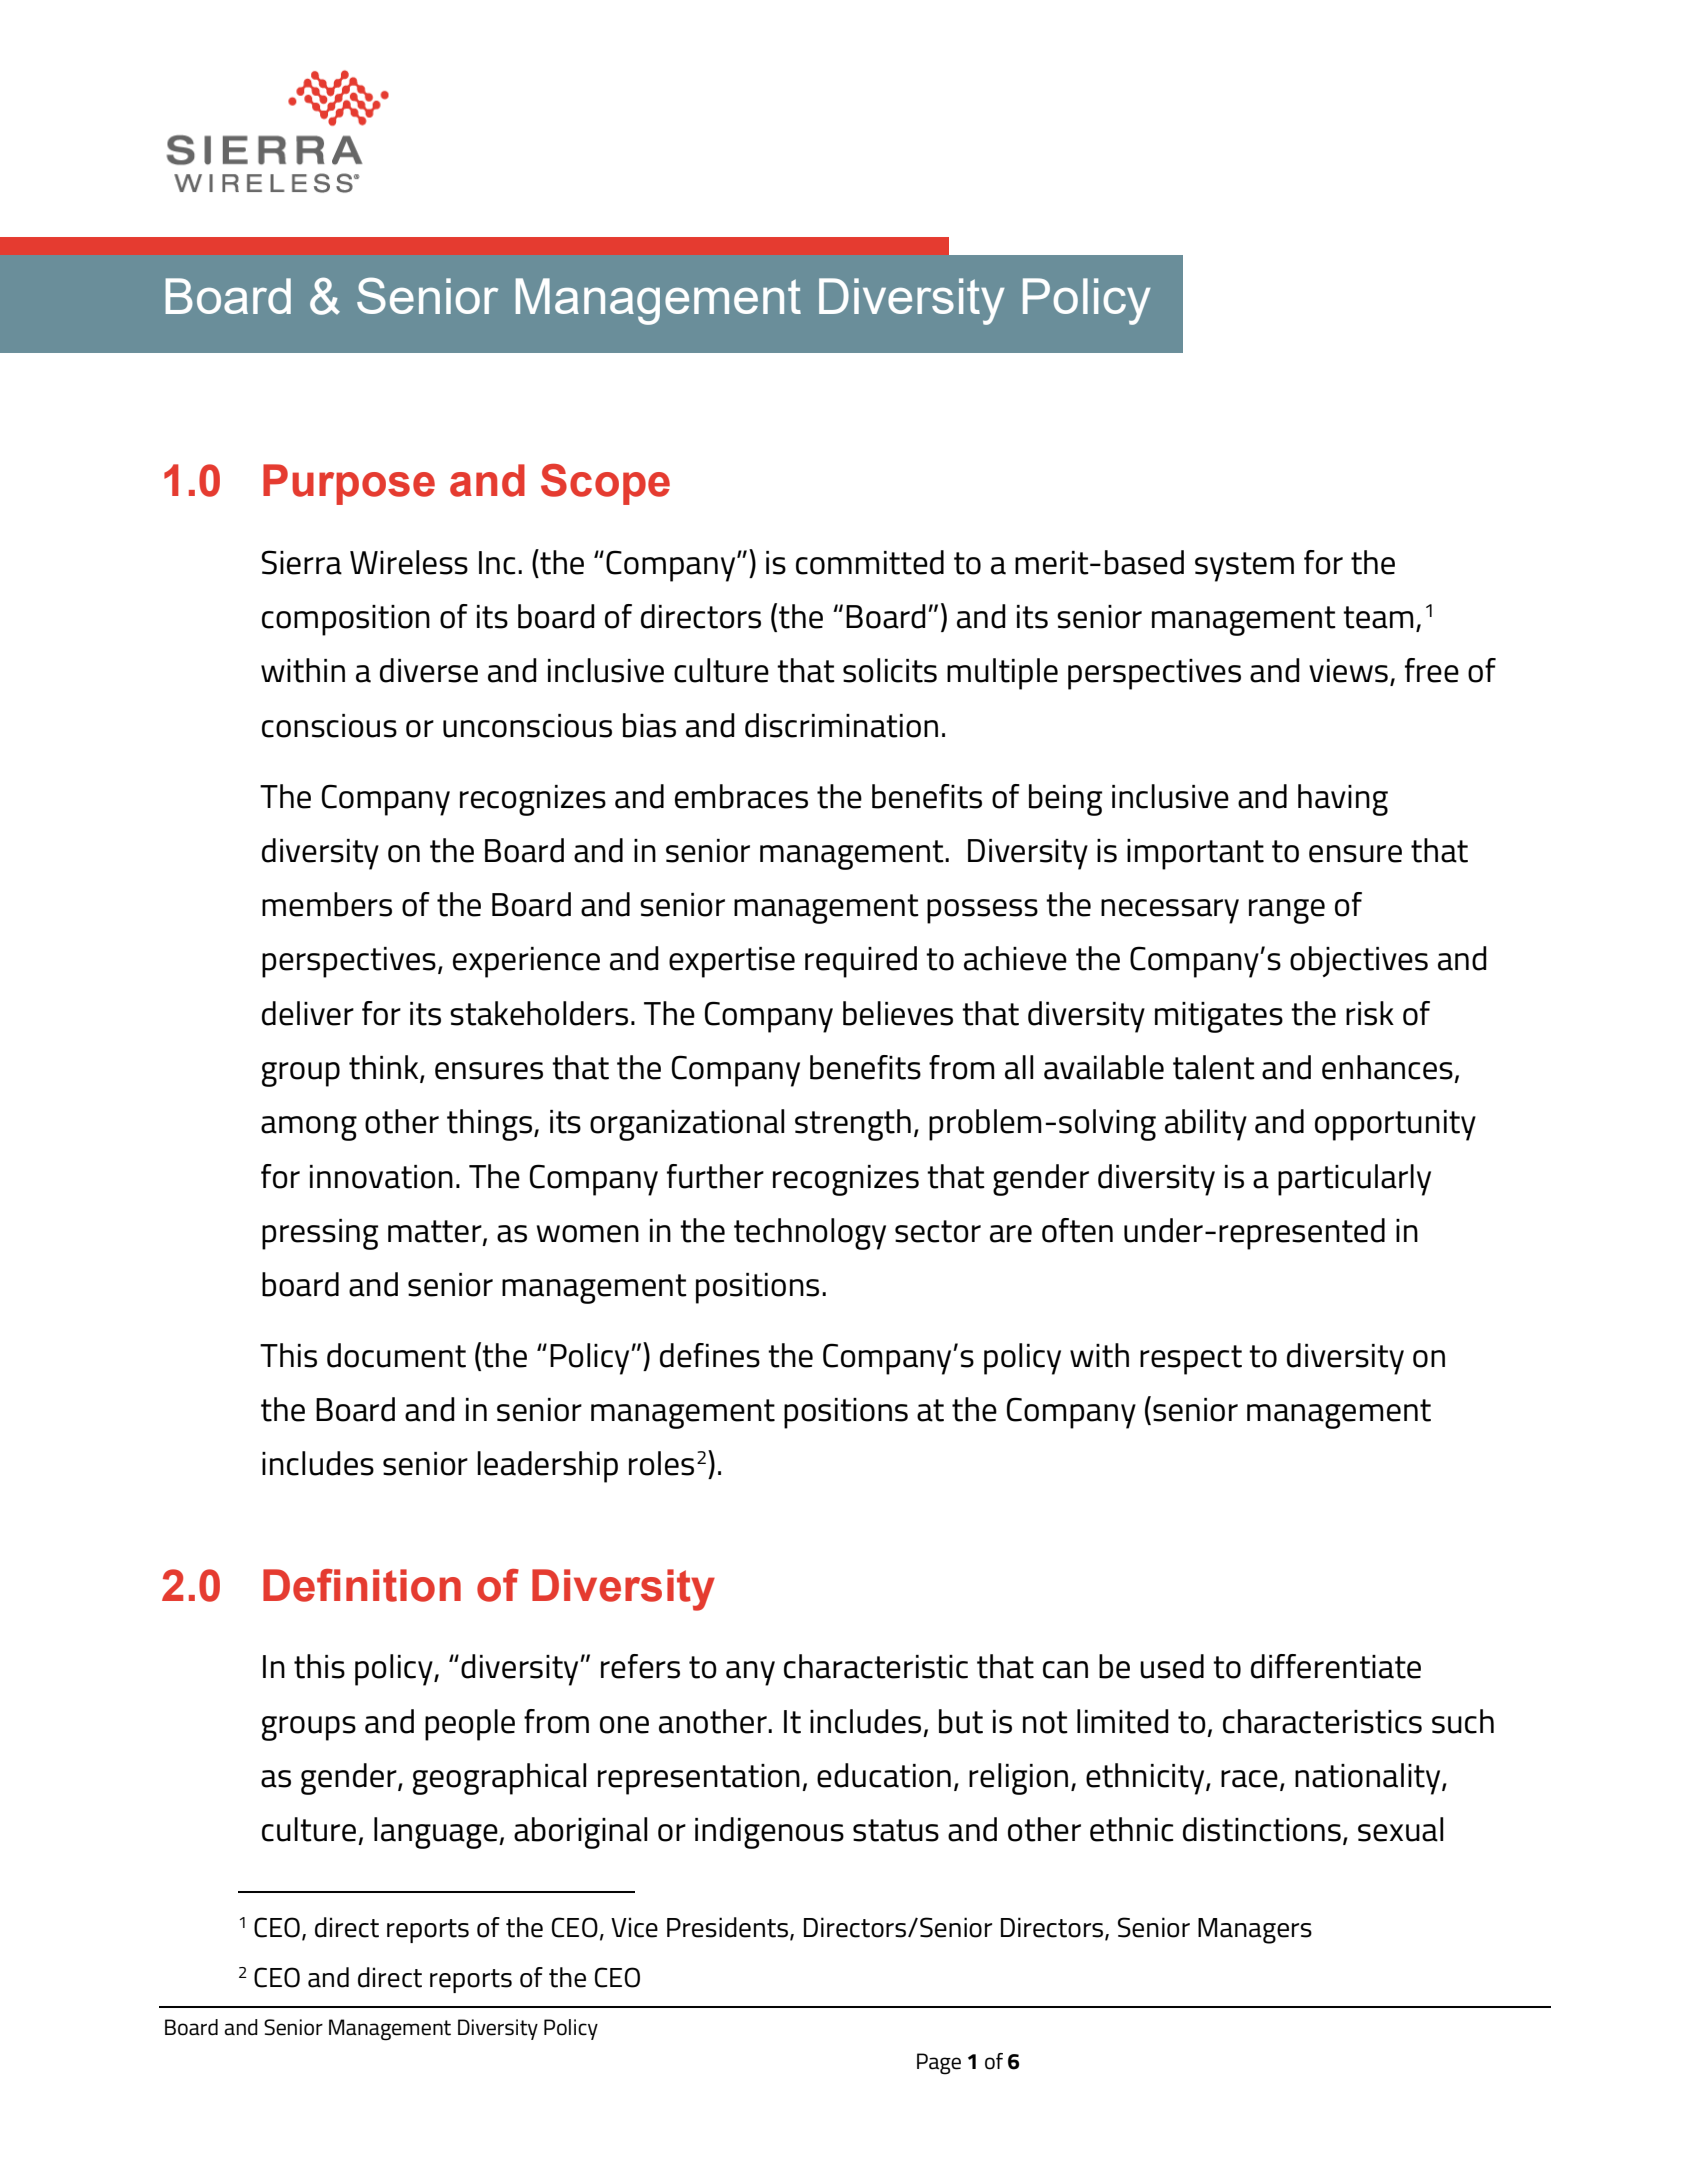 The height and width of the screenshot is (2182, 1686). I want to click on opportunity, so click(1395, 1125).
